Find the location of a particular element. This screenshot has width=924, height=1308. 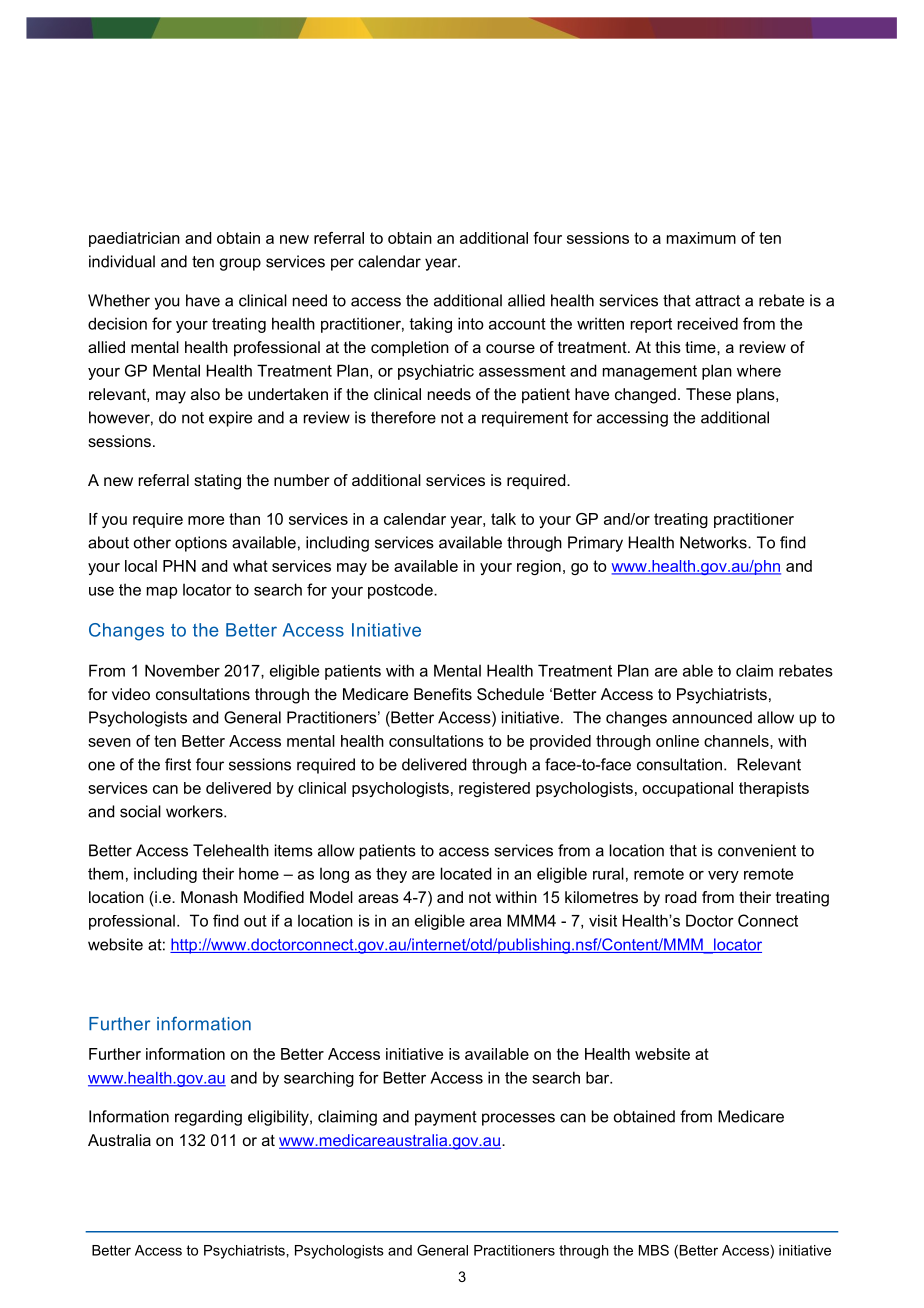

group is located at coordinates (240, 264).
